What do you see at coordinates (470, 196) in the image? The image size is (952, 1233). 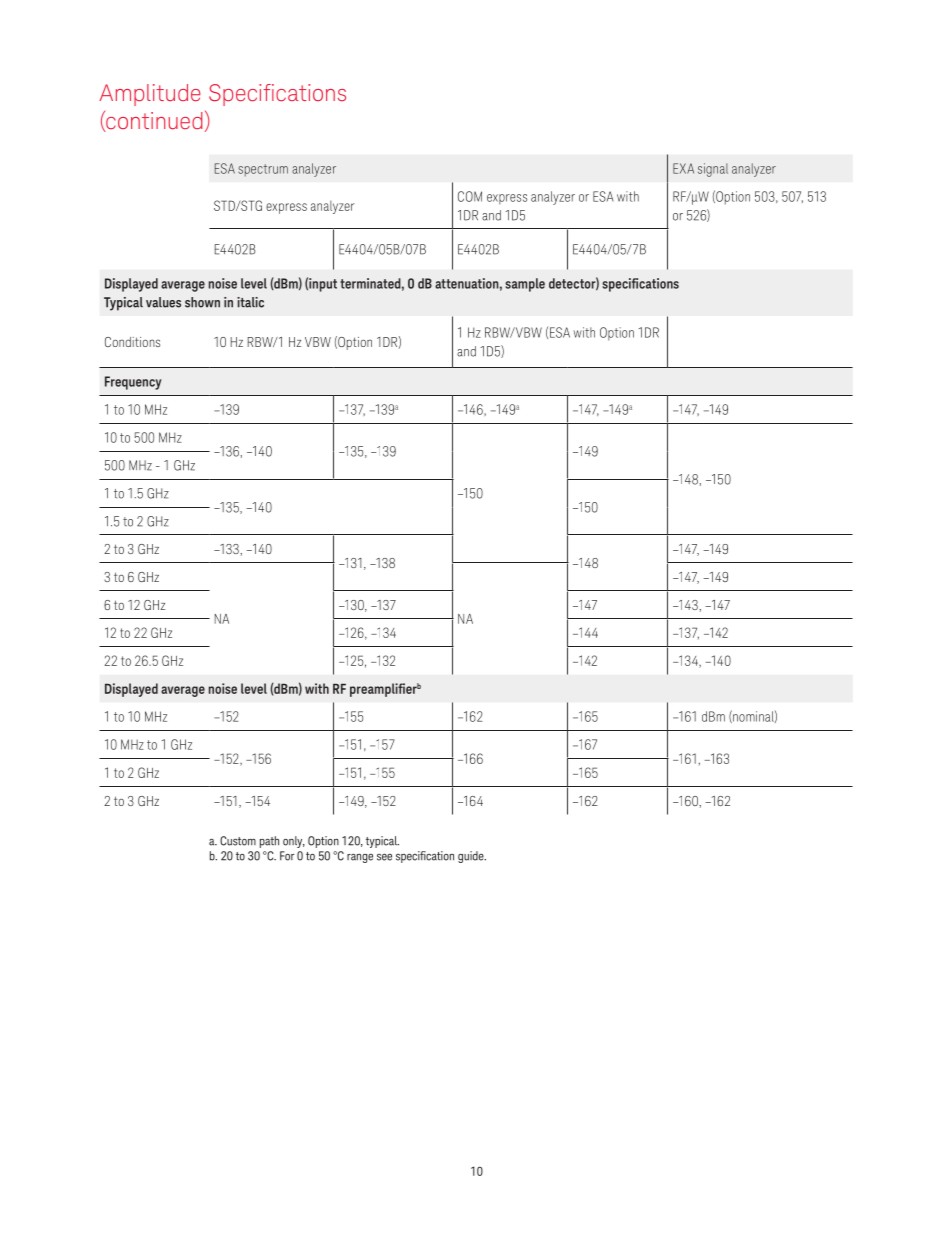 I see `COM` at bounding box center [470, 196].
